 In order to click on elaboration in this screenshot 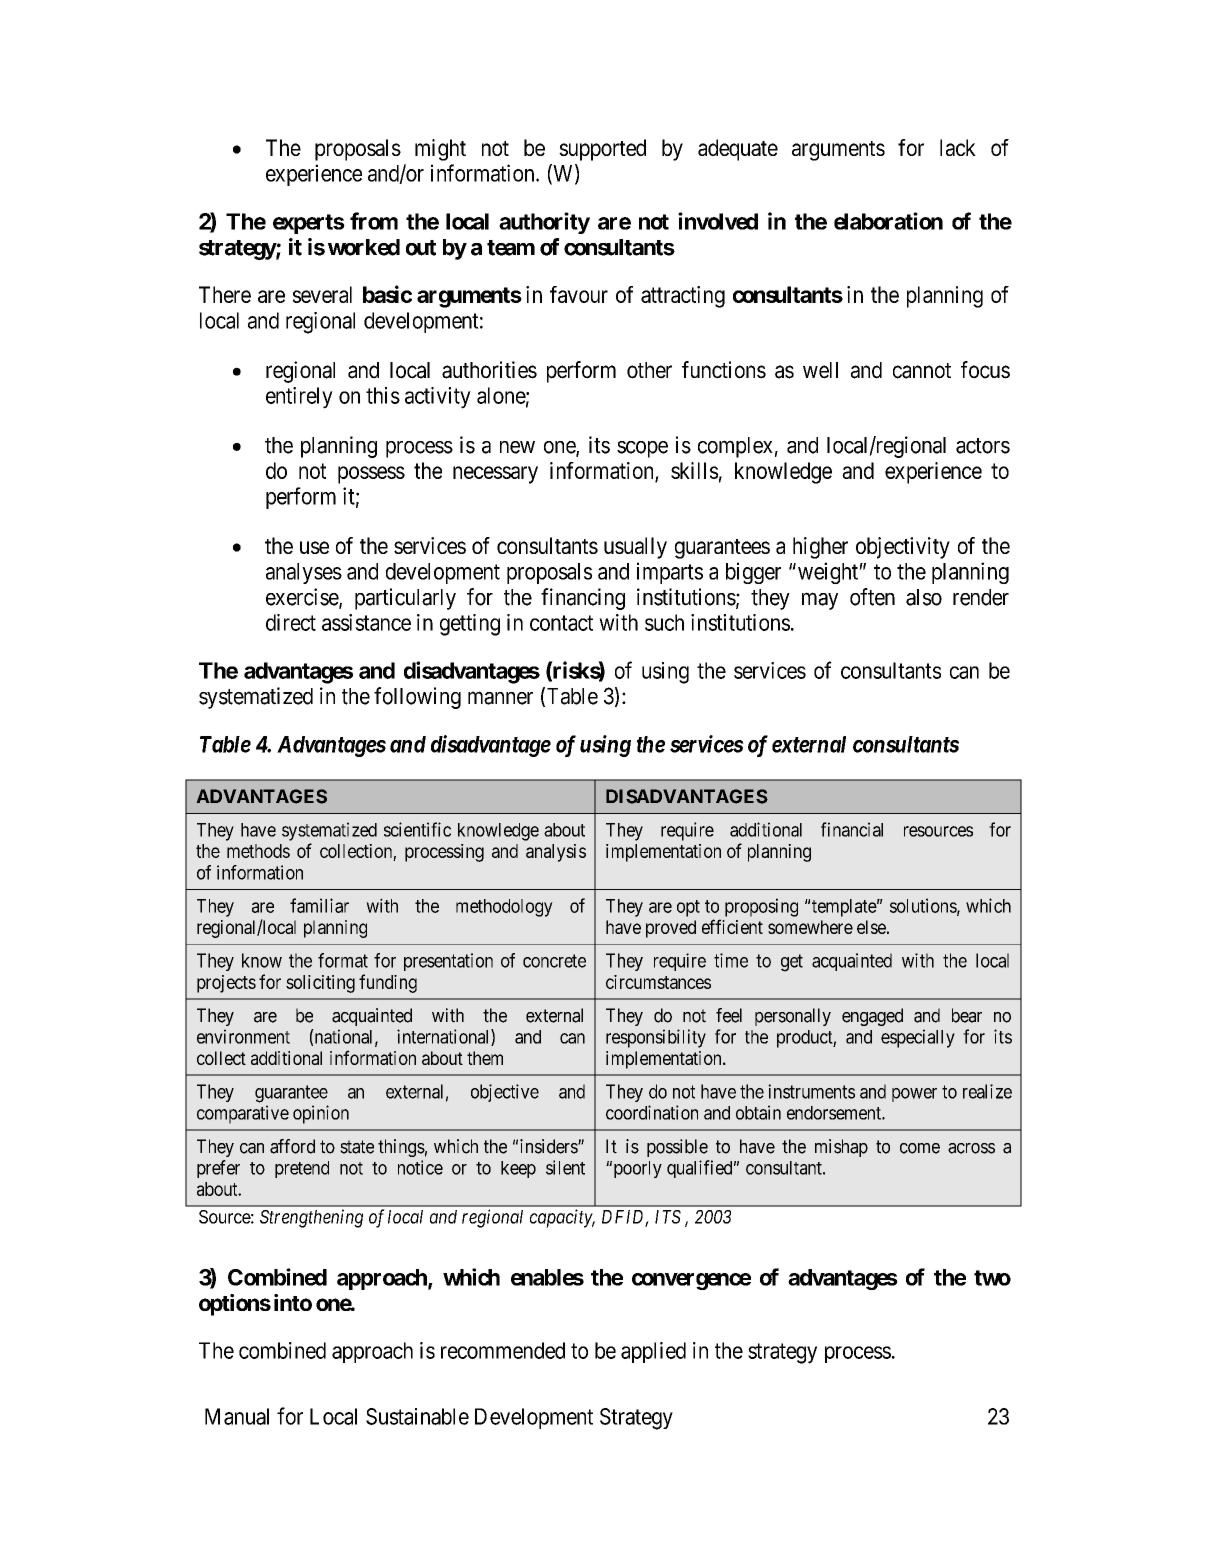, I will do `click(888, 221)`.
